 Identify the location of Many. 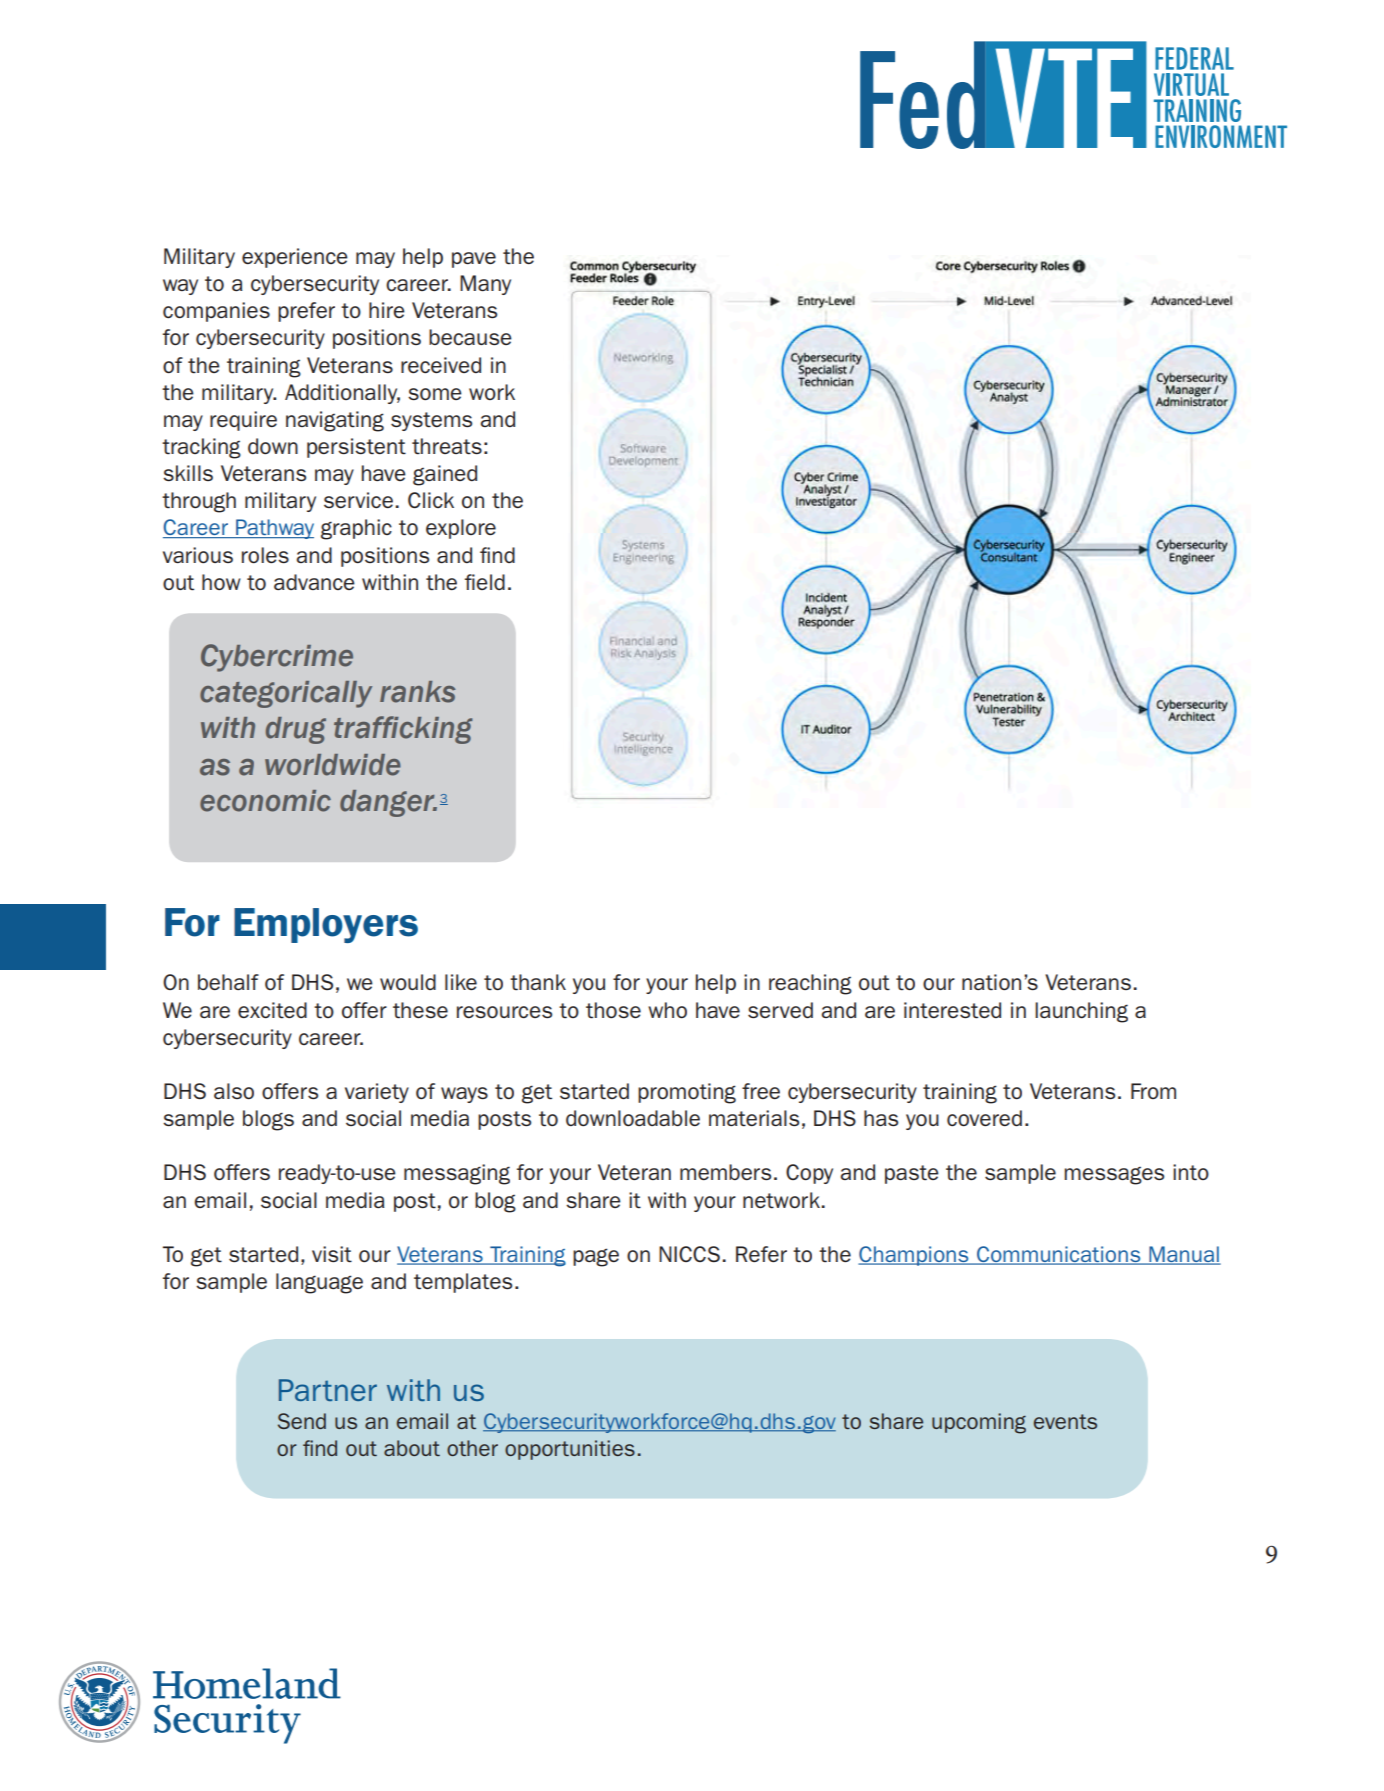
(485, 285).
